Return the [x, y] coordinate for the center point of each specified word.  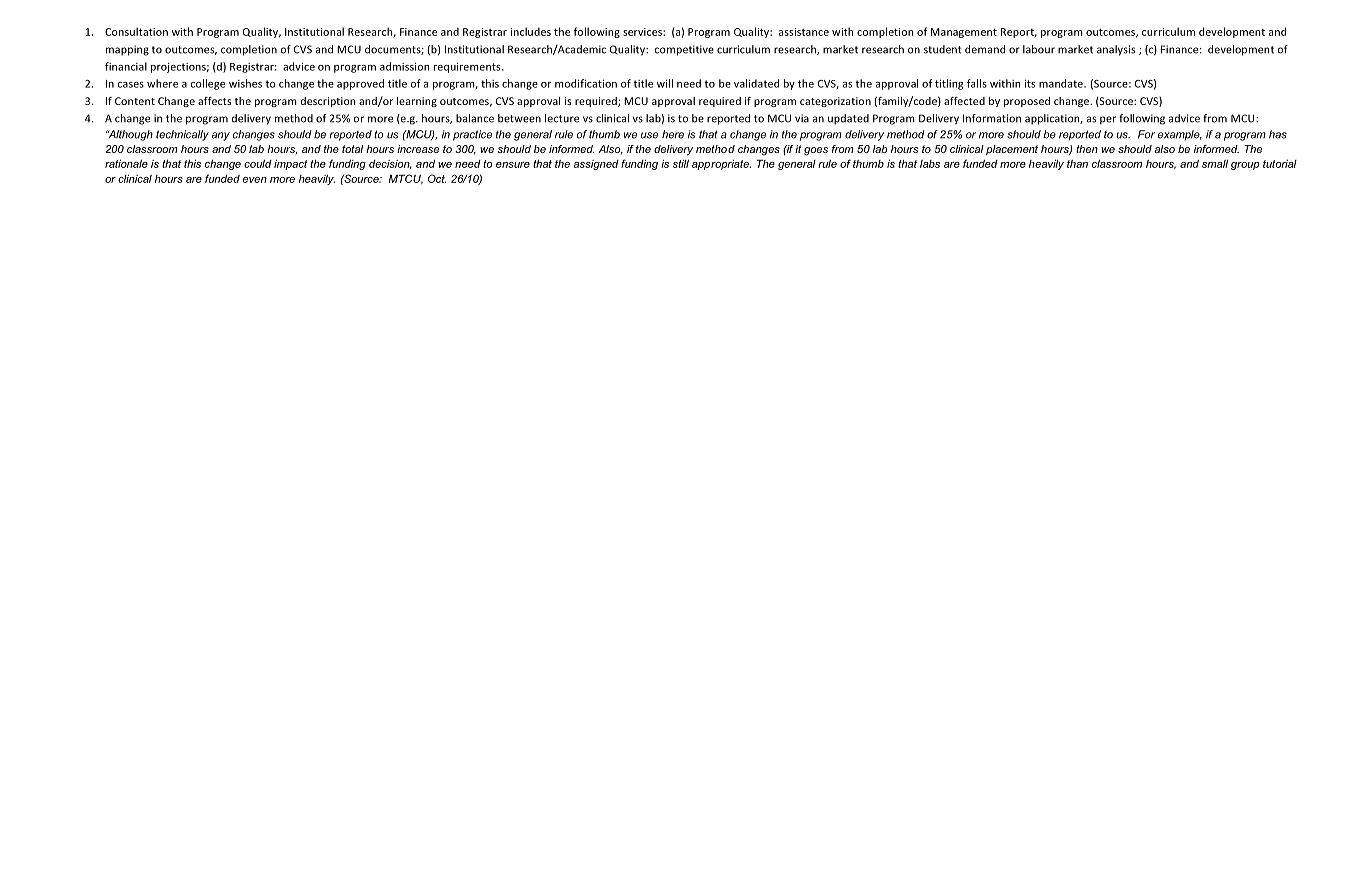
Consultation [136, 31]
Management [964, 33]
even [255, 180]
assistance [804, 32]
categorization [835, 102]
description [328, 102]
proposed [1027, 102]
